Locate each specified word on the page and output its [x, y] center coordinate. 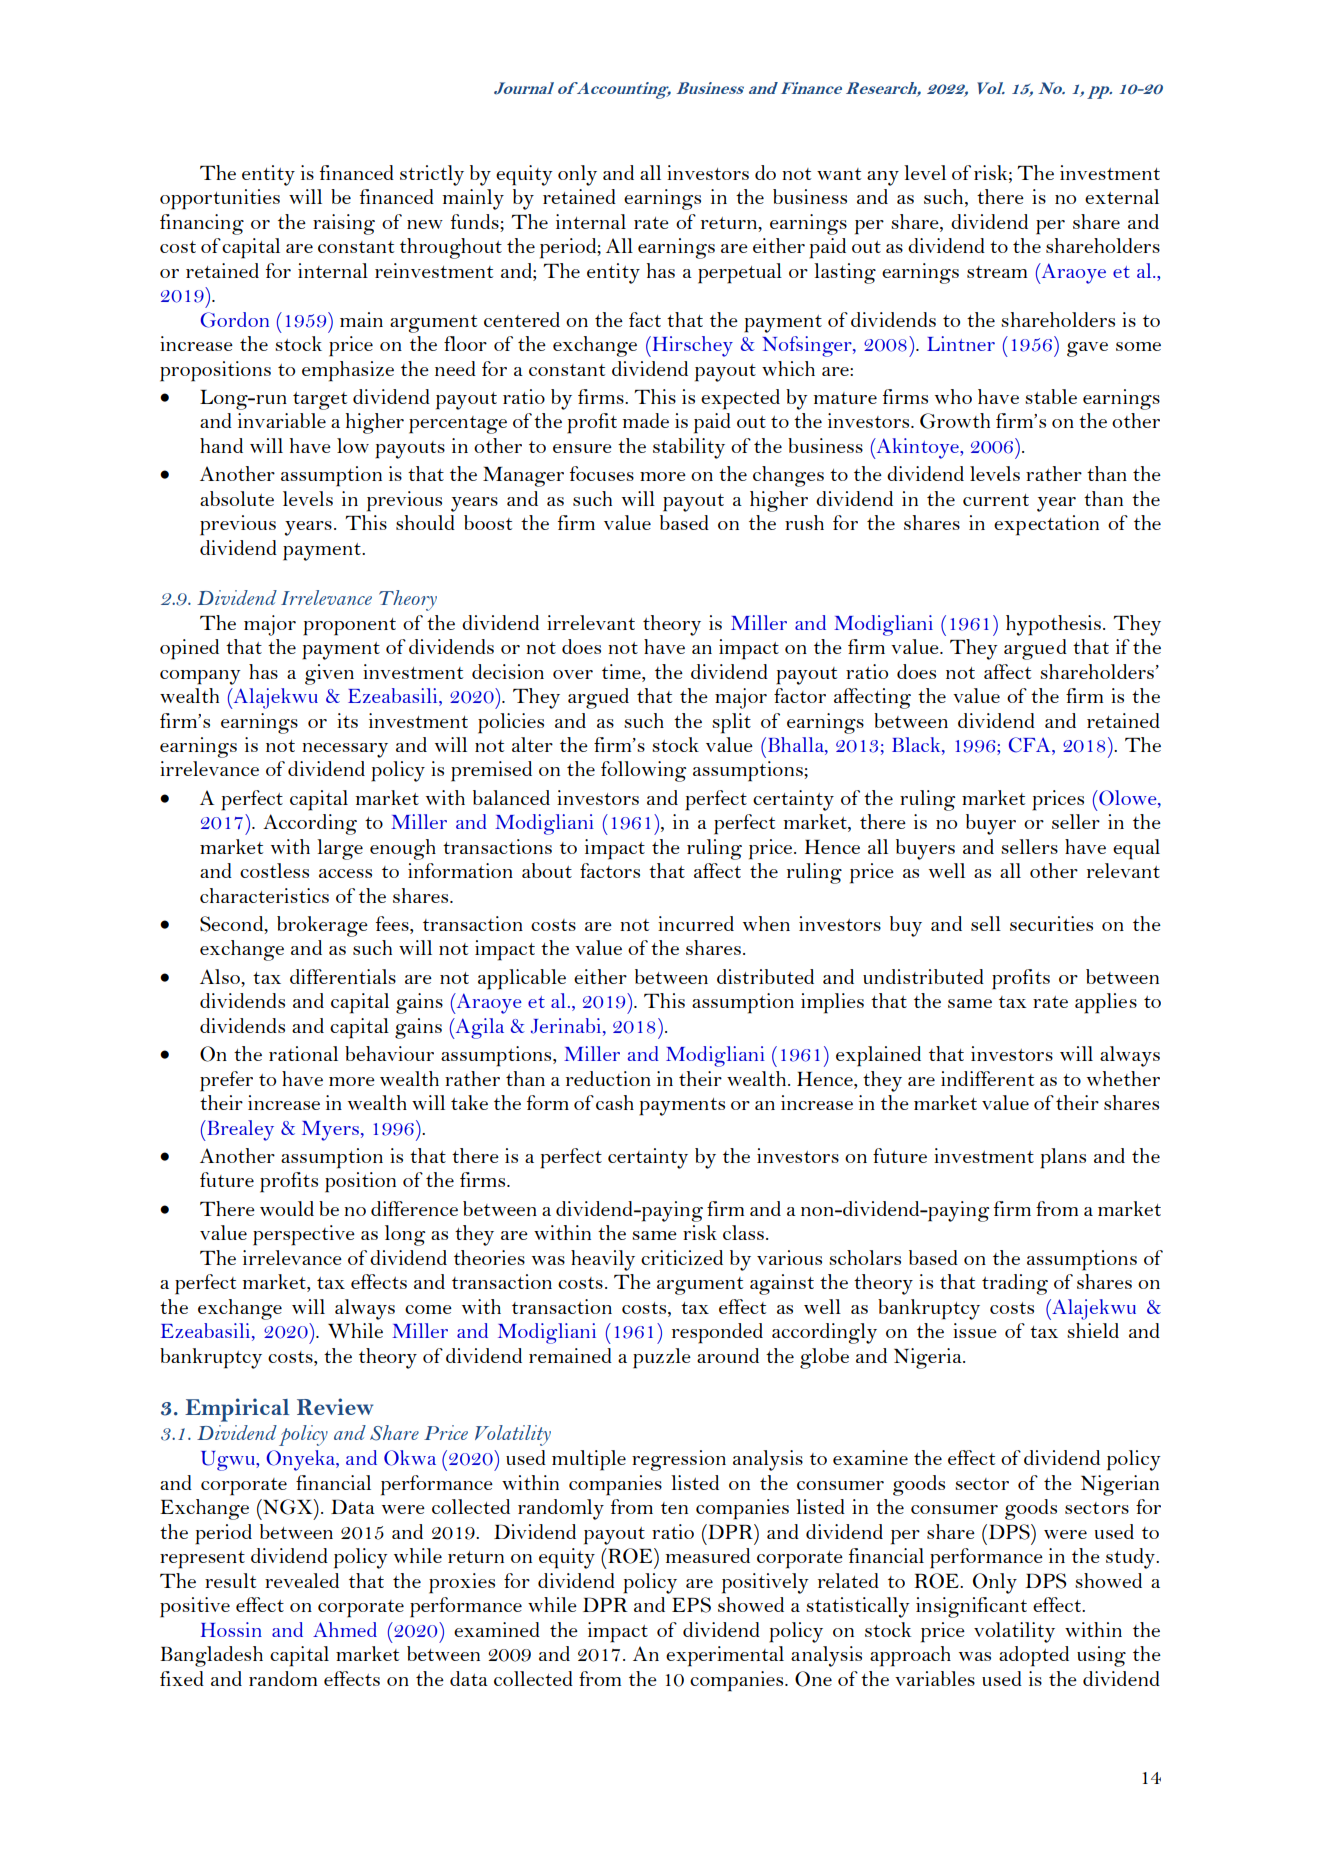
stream [997, 272]
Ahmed [345, 1629]
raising [344, 224]
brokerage [322, 926]
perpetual [740, 273]
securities [1051, 923]
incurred [696, 923]
